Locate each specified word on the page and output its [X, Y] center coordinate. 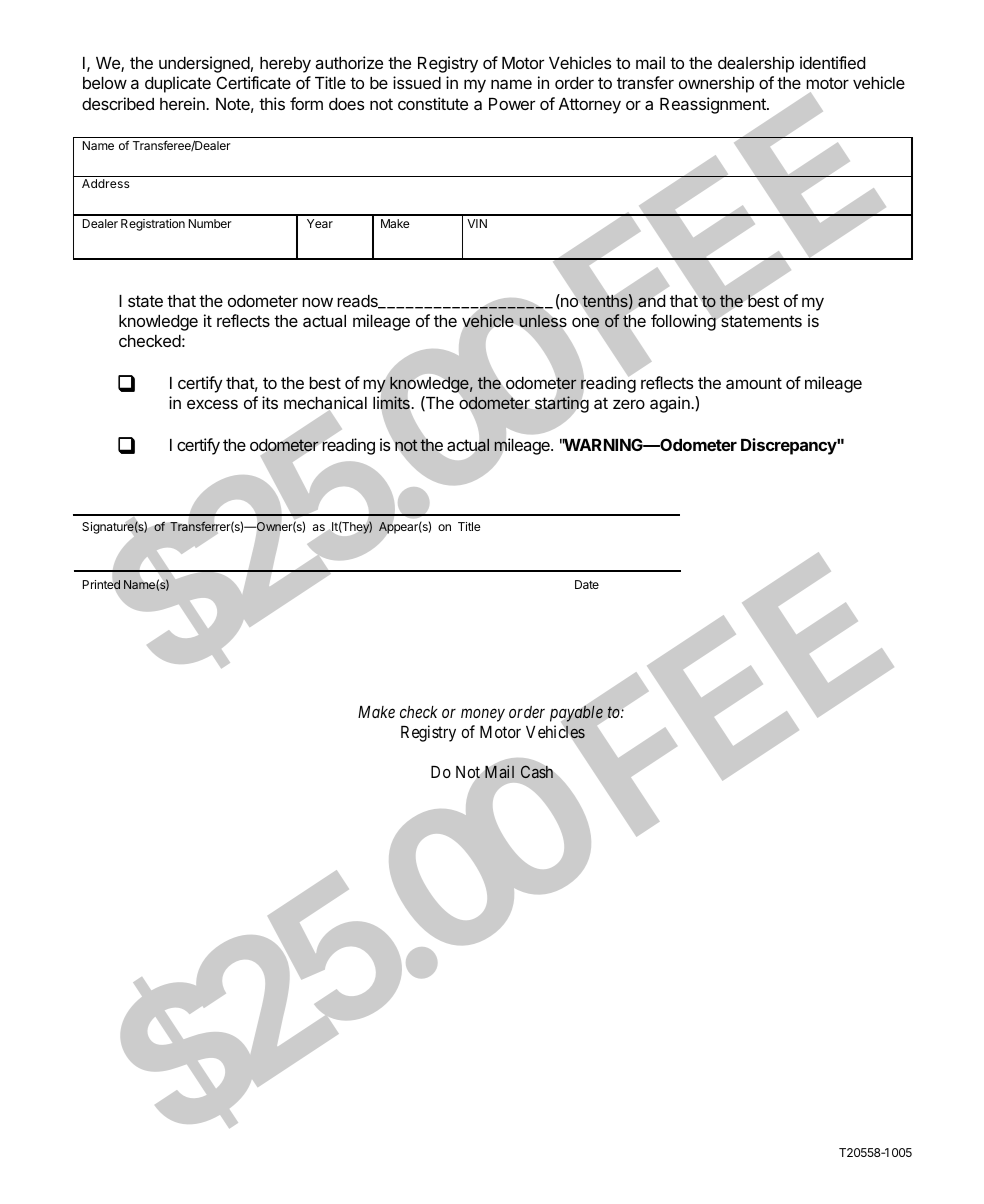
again [671, 404]
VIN [477, 223]
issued [417, 82]
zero [629, 404]
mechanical [325, 404]
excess [212, 404]
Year [320, 223]
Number [210, 223]
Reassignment [714, 105]
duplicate [178, 84]
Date [587, 584]
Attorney [590, 106]
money [483, 715]
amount [754, 383]
